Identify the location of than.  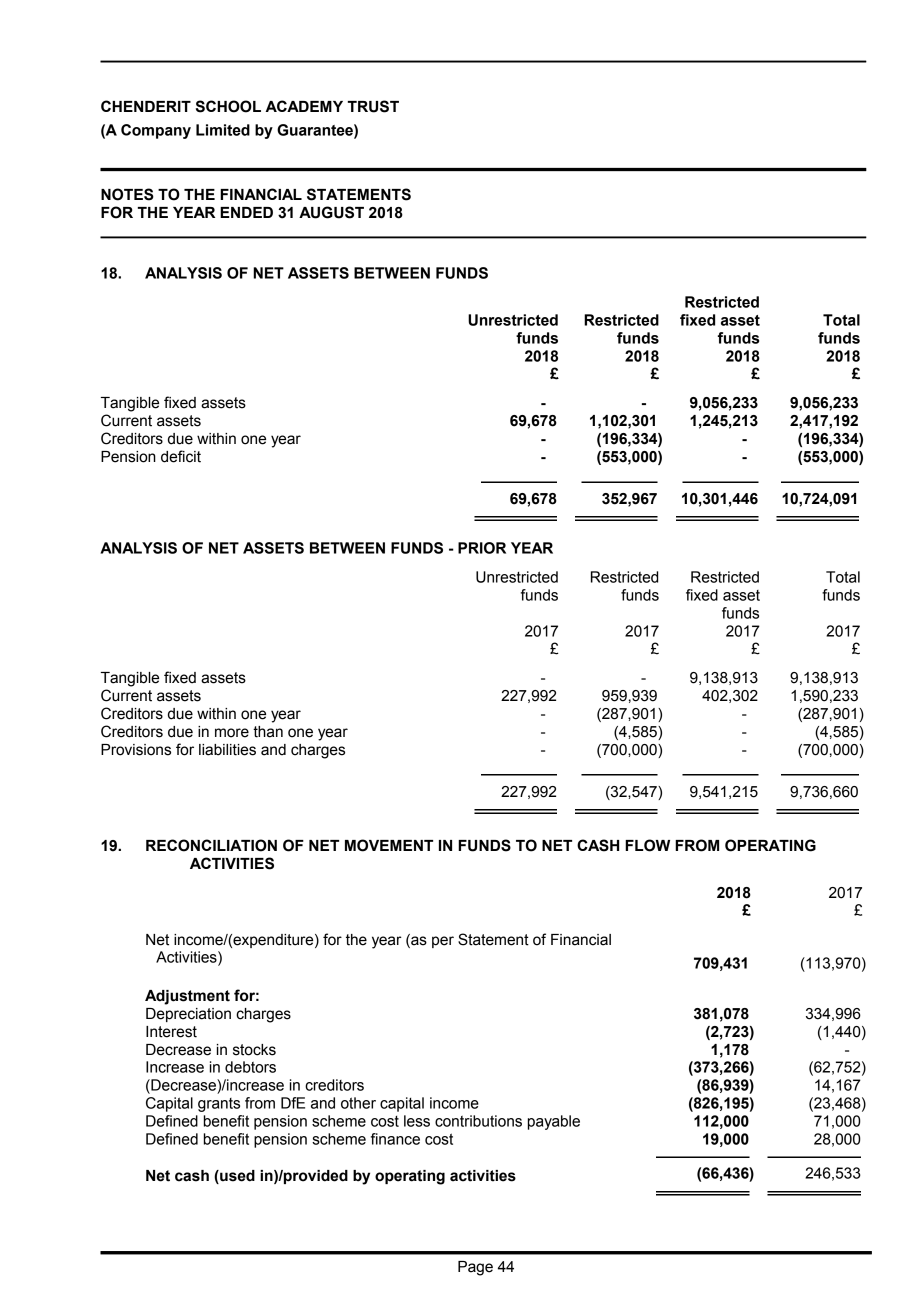
(268, 732).
